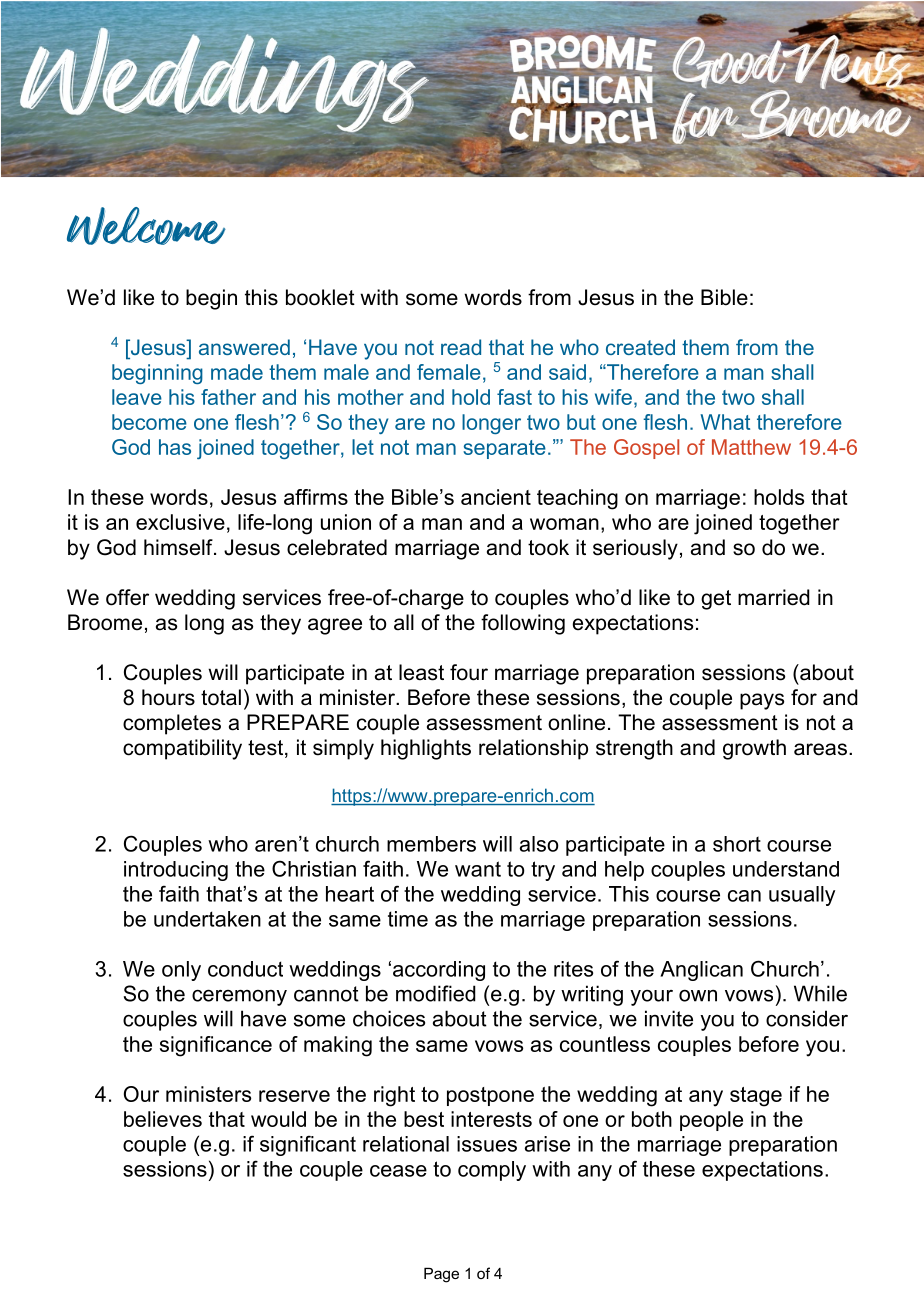  What do you see at coordinates (711, 1121) in the page?
I see `people` at bounding box center [711, 1121].
